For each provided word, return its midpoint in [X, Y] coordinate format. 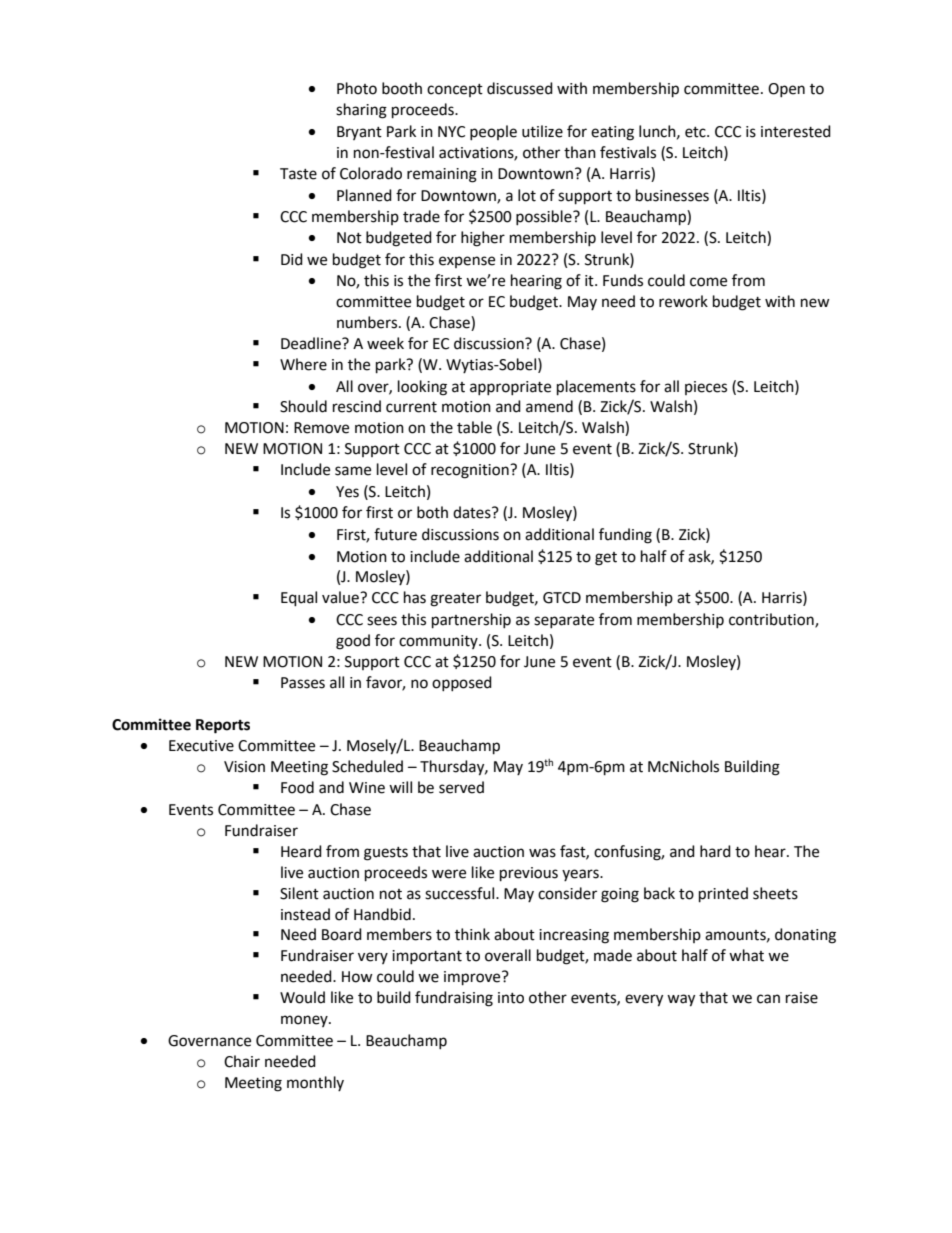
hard [715, 851]
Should [303, 406]
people [493, 132]
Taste [298, 174]
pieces [706, 388]
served [461, 787]
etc [696, 132]
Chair [242, 1061]
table [474, 427]
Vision [244, 767]
